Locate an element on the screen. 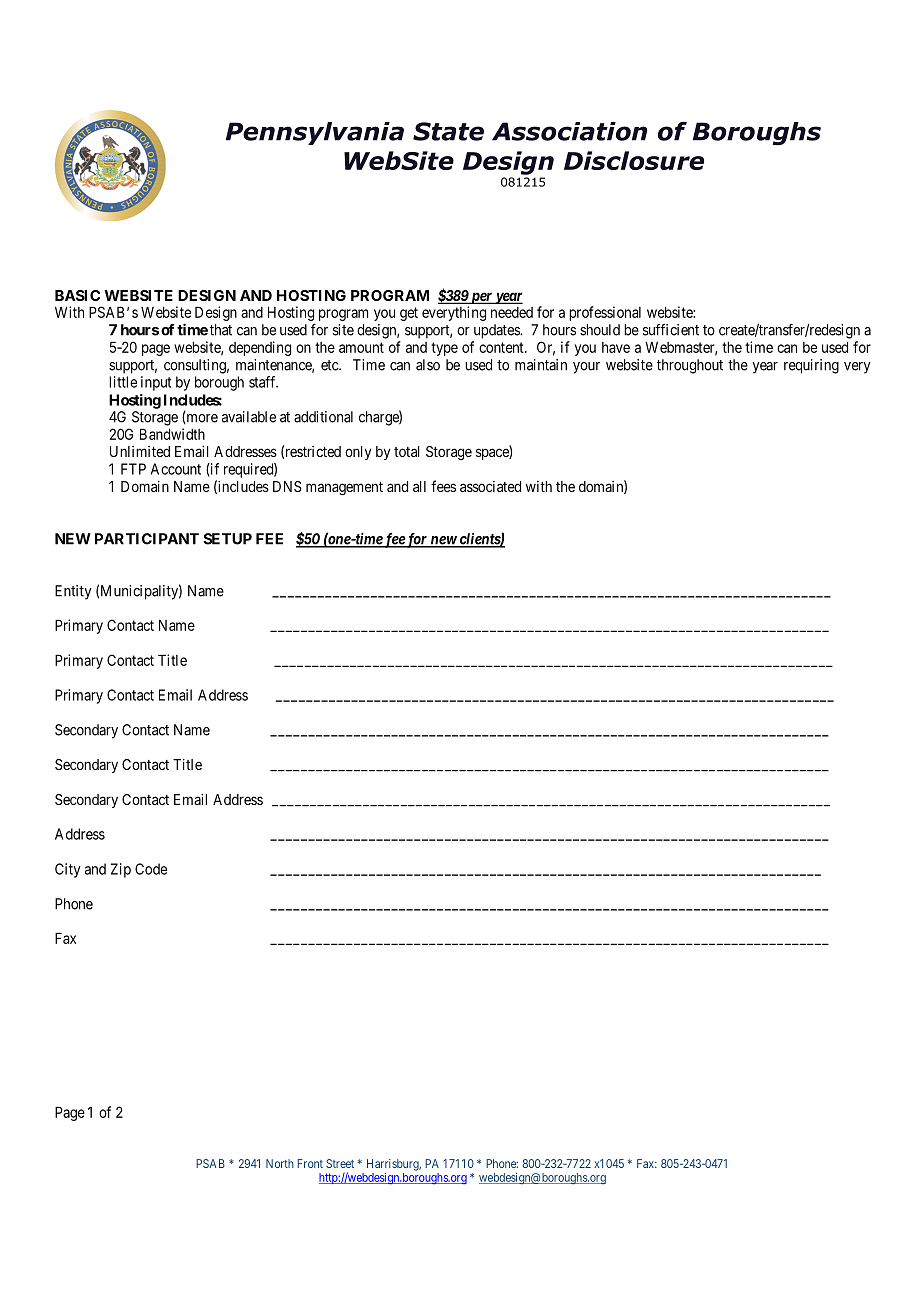 The width and height of the screenshot is (924, 1308). North is located at coordinates (280, 1163).
